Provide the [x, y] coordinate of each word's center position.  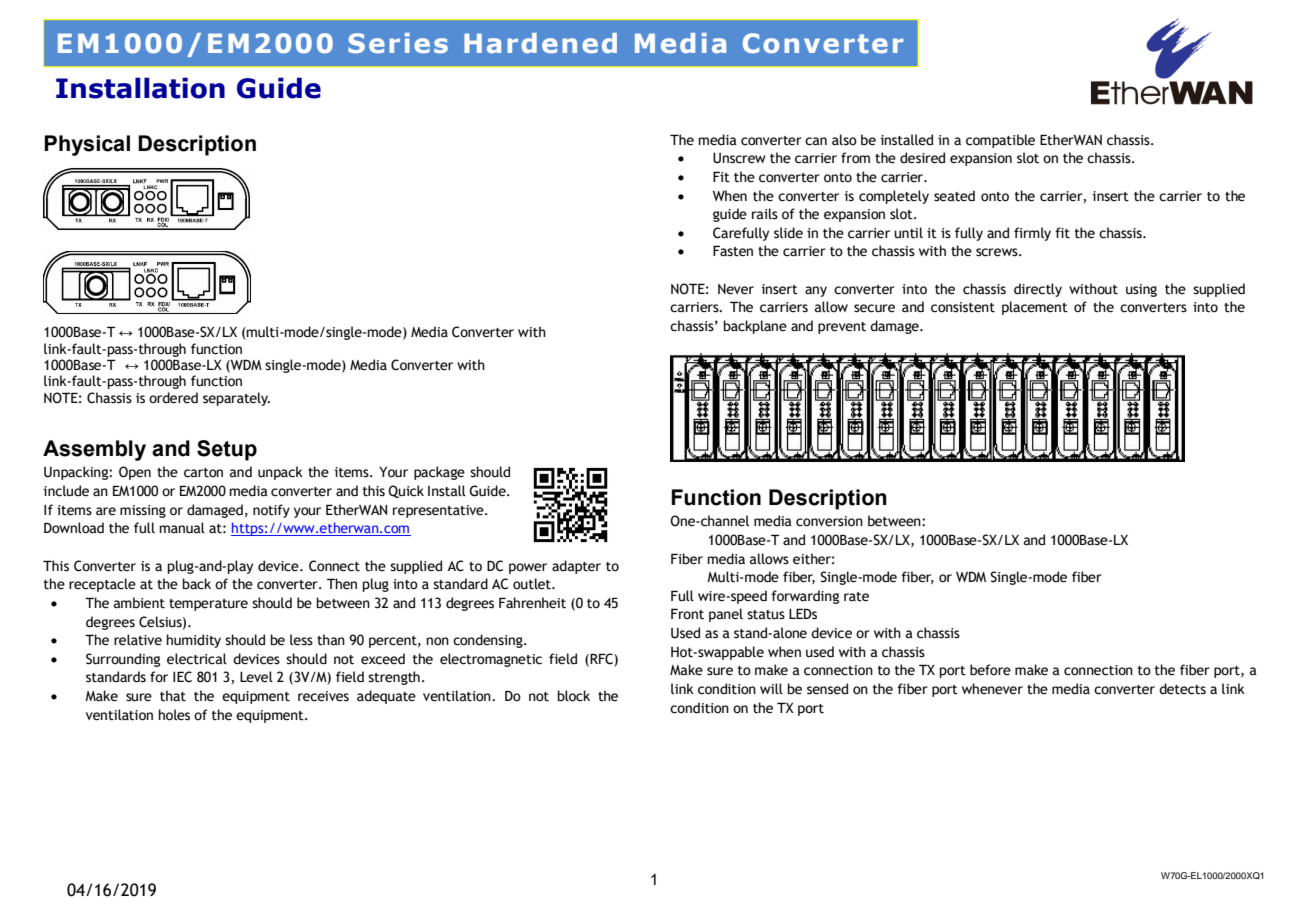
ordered [173, 398]
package [439, 473]
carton [203, 473]
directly [1038, 290]
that [173, 696]
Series [398, 43]
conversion [829, 521]
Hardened [540, 43]
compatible [1000, 141]
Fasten [733, 251]
